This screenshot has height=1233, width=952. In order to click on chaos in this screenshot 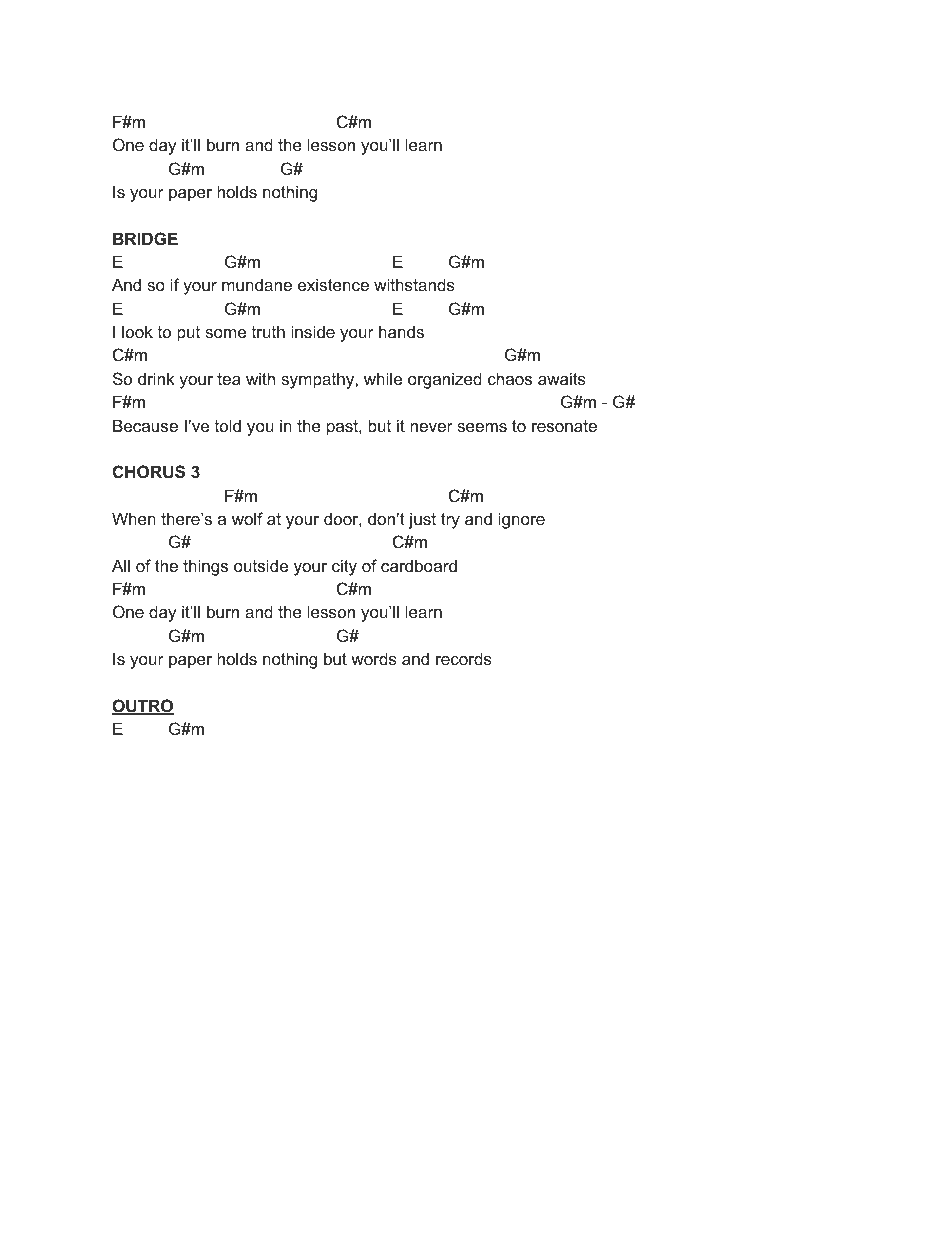, I will do `click(510, 378)`.
